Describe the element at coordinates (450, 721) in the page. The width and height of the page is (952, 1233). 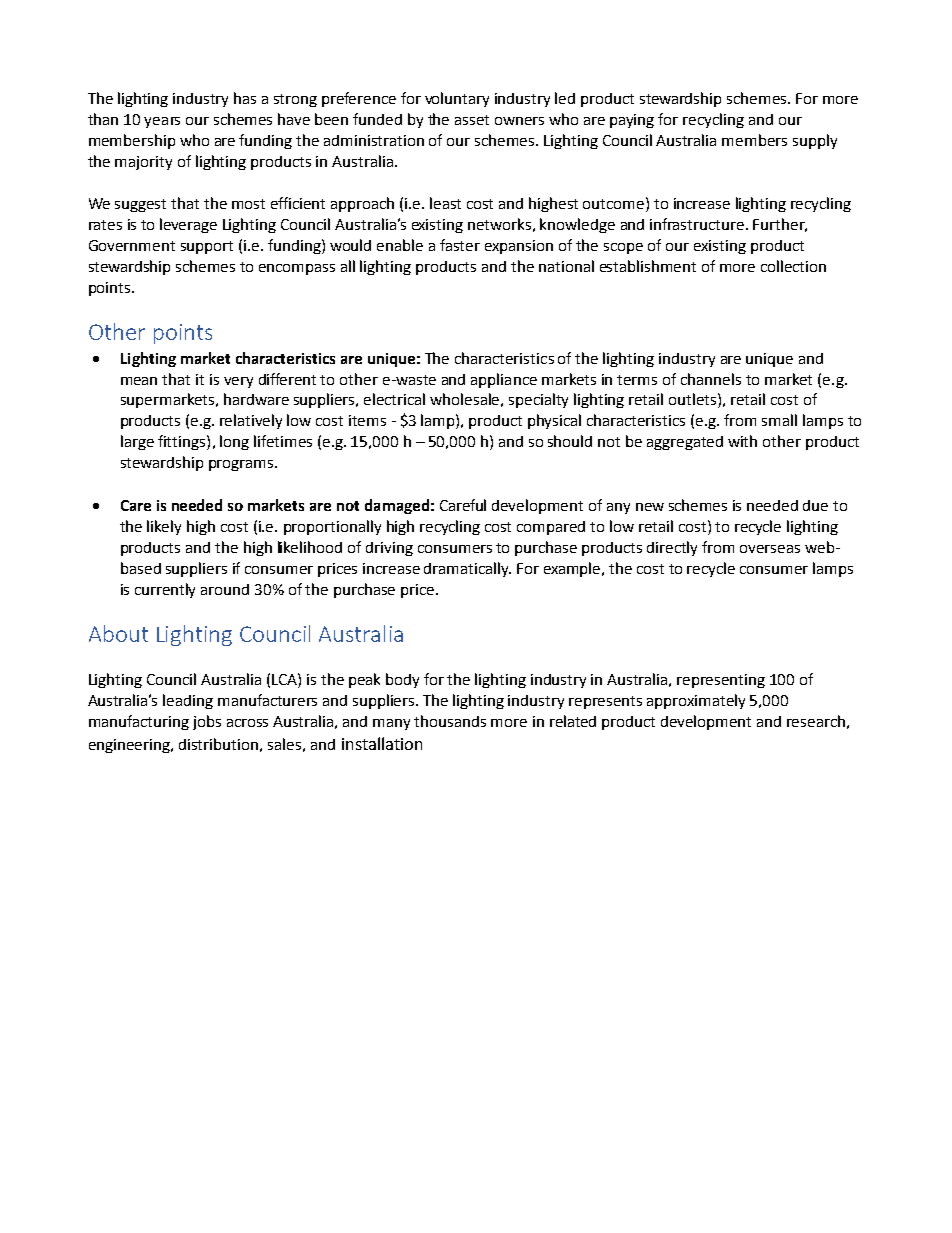
I see `thousands` at that location.
